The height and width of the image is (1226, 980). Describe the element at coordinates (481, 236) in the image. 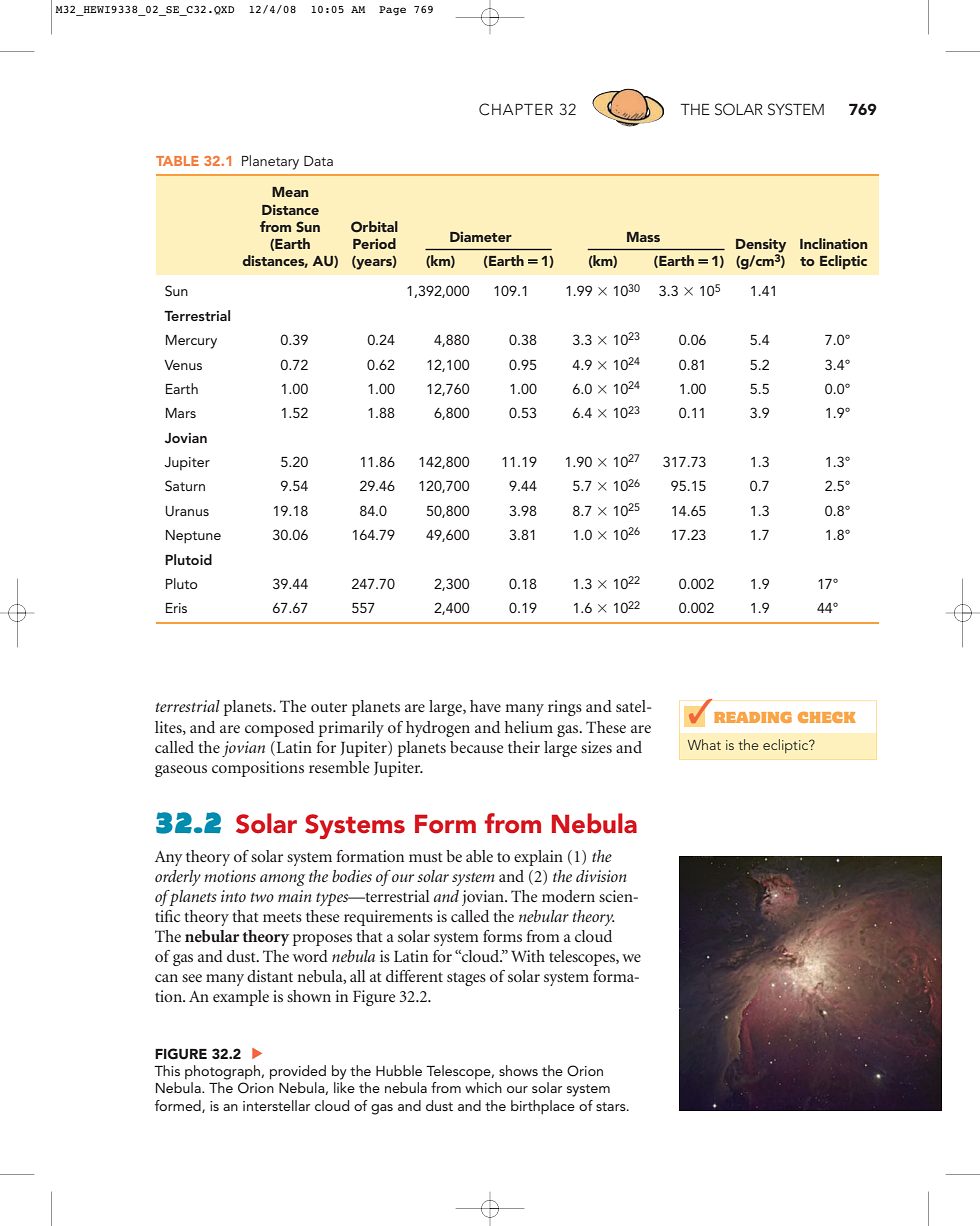

I see `Diameter` at that location.
